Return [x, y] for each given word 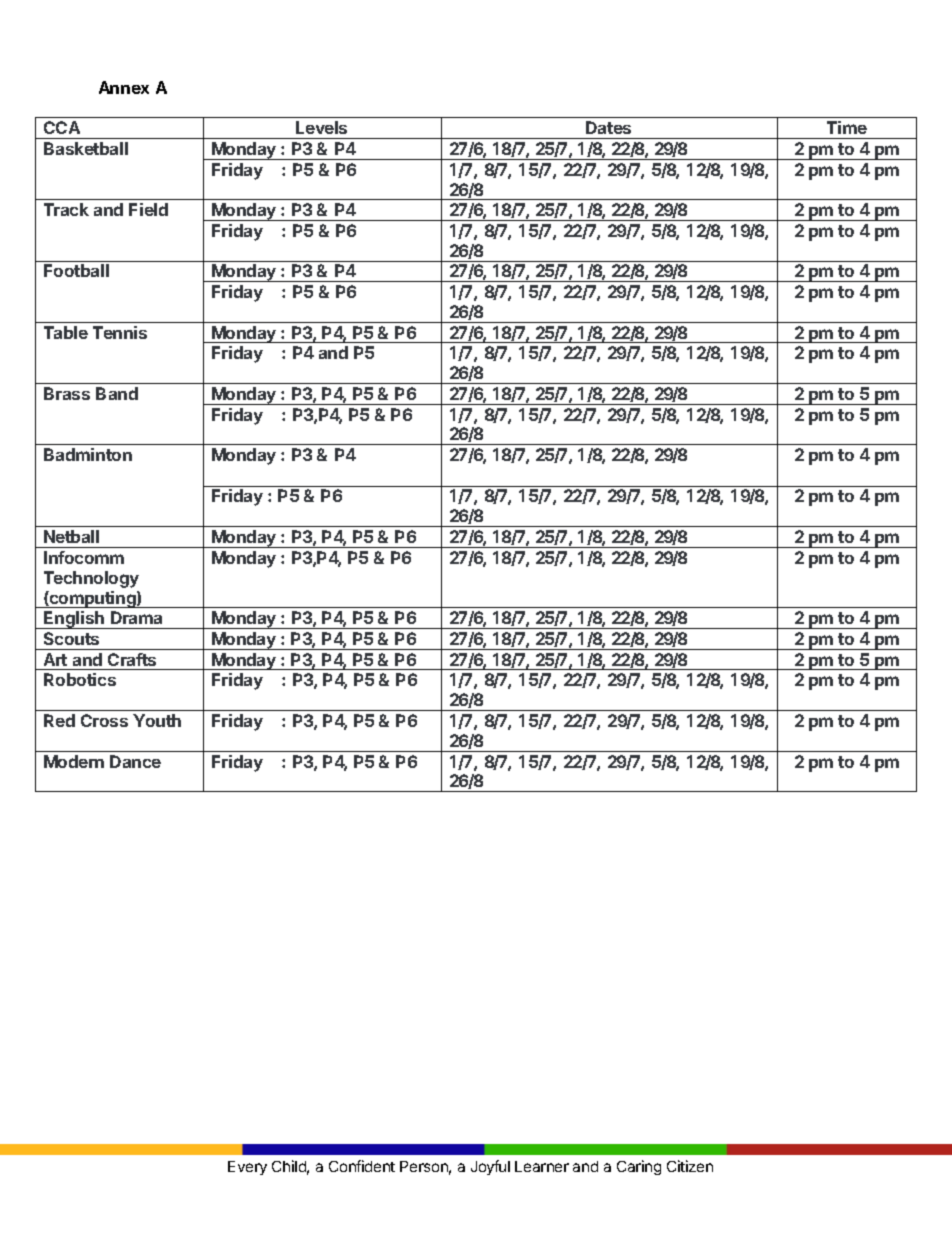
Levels [321, 127]
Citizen [690, 1166]
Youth [157, 720]
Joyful [490, 1167]
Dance [135, 761]
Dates [608, 127]
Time [847, 127]
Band [117, 393]
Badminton [88, 454]
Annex [124, 87]
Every [247, 1168]
